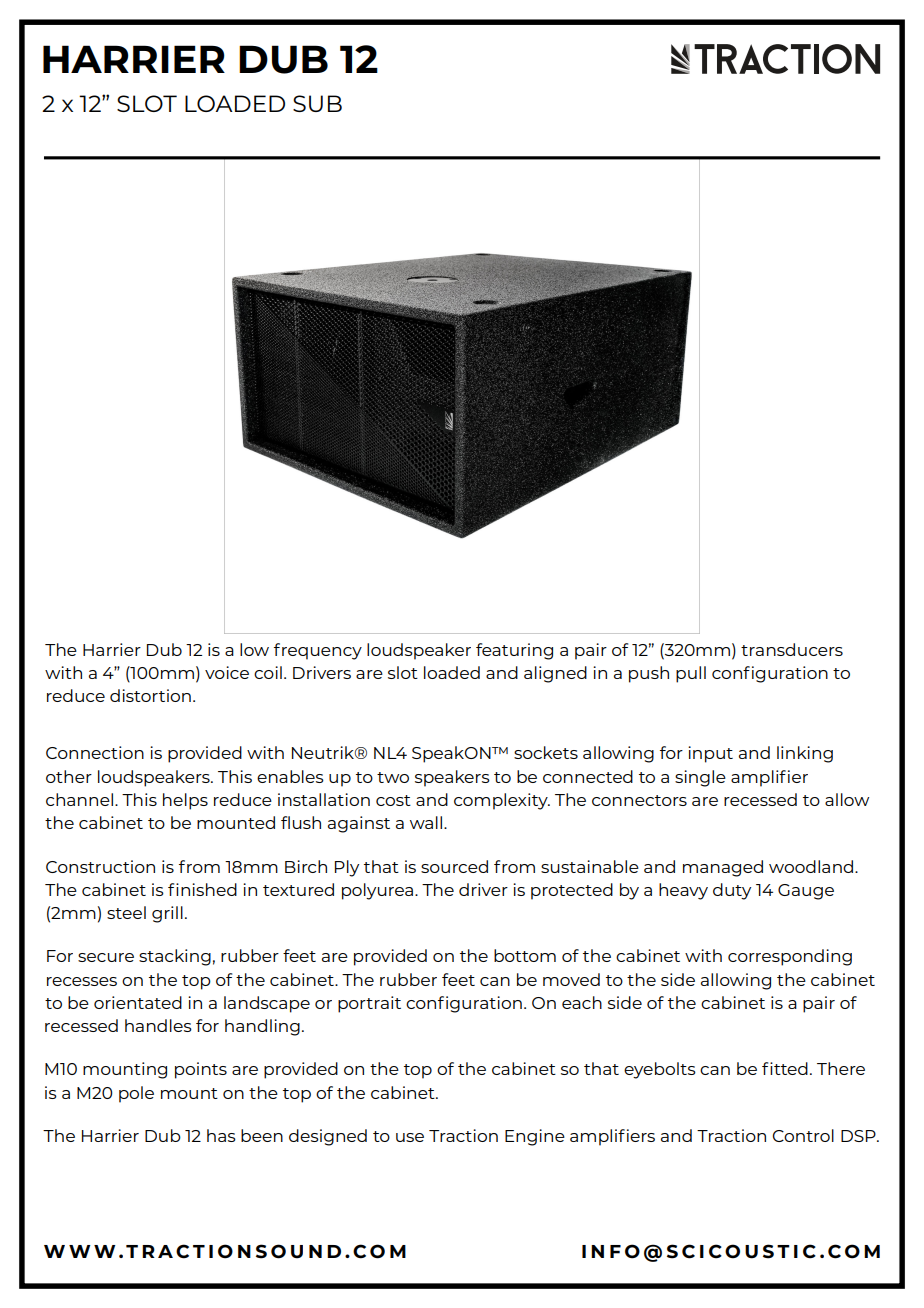  Describe the element at coordinates (185, 801) in the screenshot. I see `helps` at that location.
